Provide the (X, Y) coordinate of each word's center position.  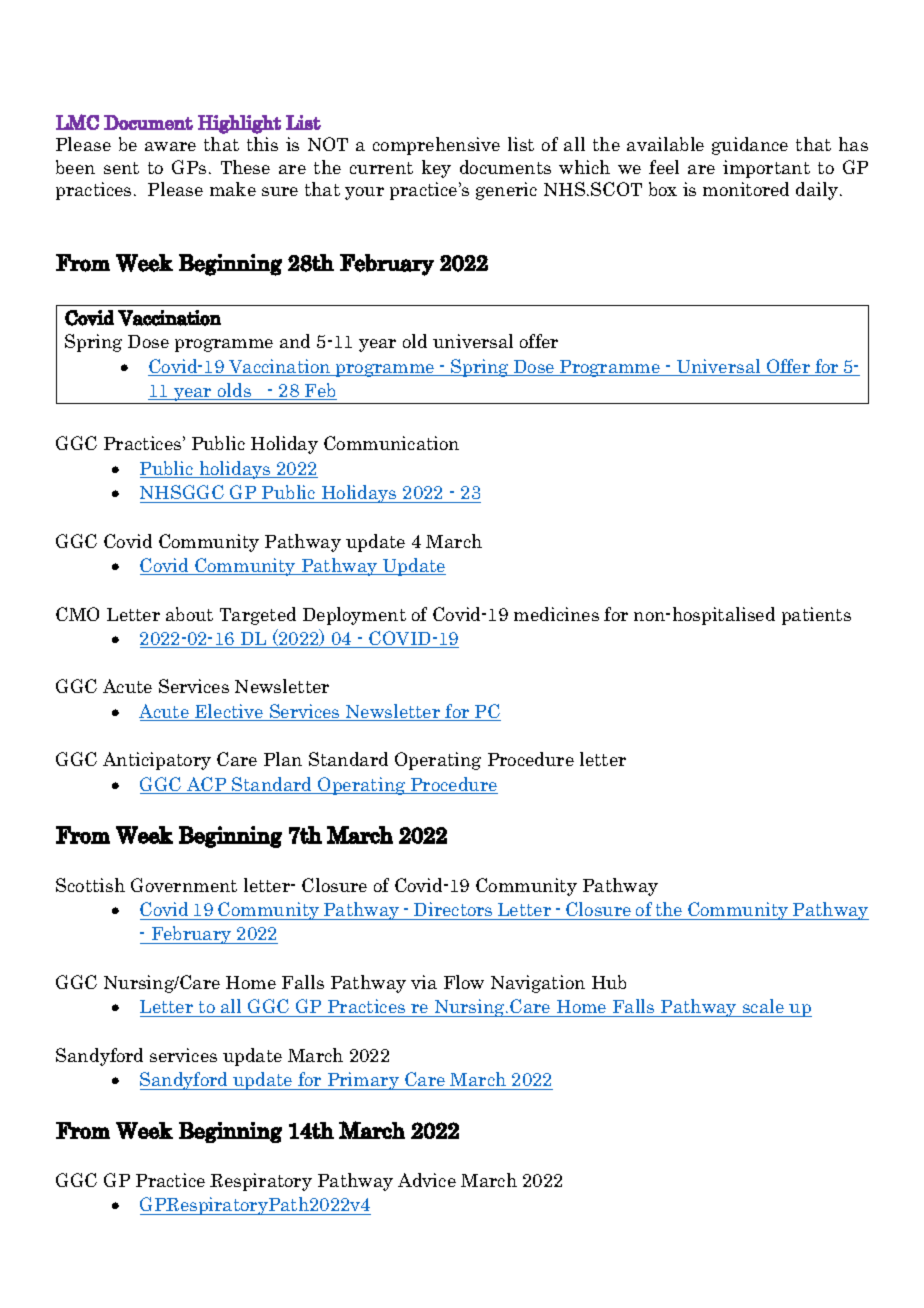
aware (170, 146)
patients (816, 616)
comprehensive (436, 146)
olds (235, 391)
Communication (391, 443)
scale (763, 1008)
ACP (207, 785)
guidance (750, 146)
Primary (363, 1081)
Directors (453, 909)
